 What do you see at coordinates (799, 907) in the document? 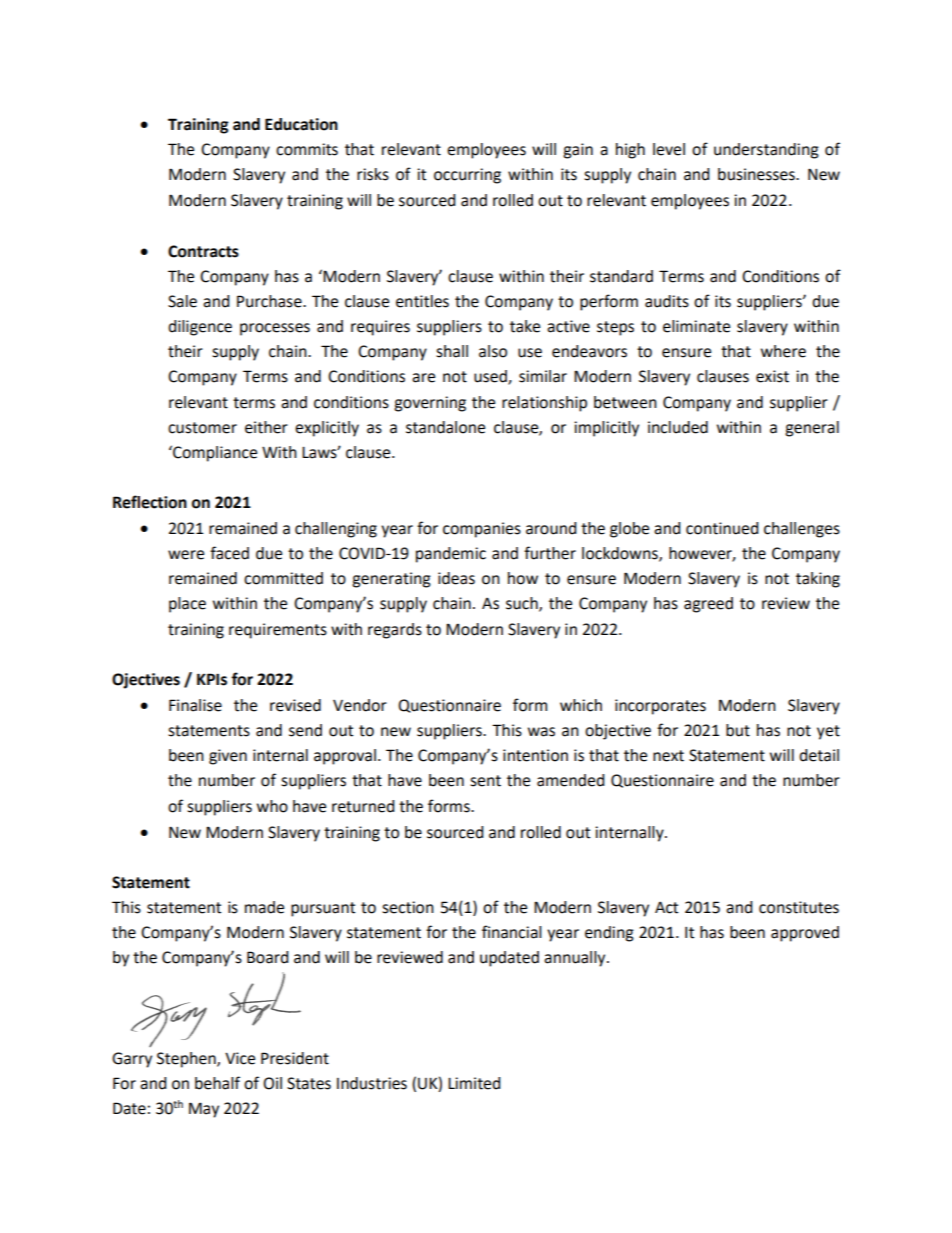
I see `constitutes` at bounding box center [799, 907].
